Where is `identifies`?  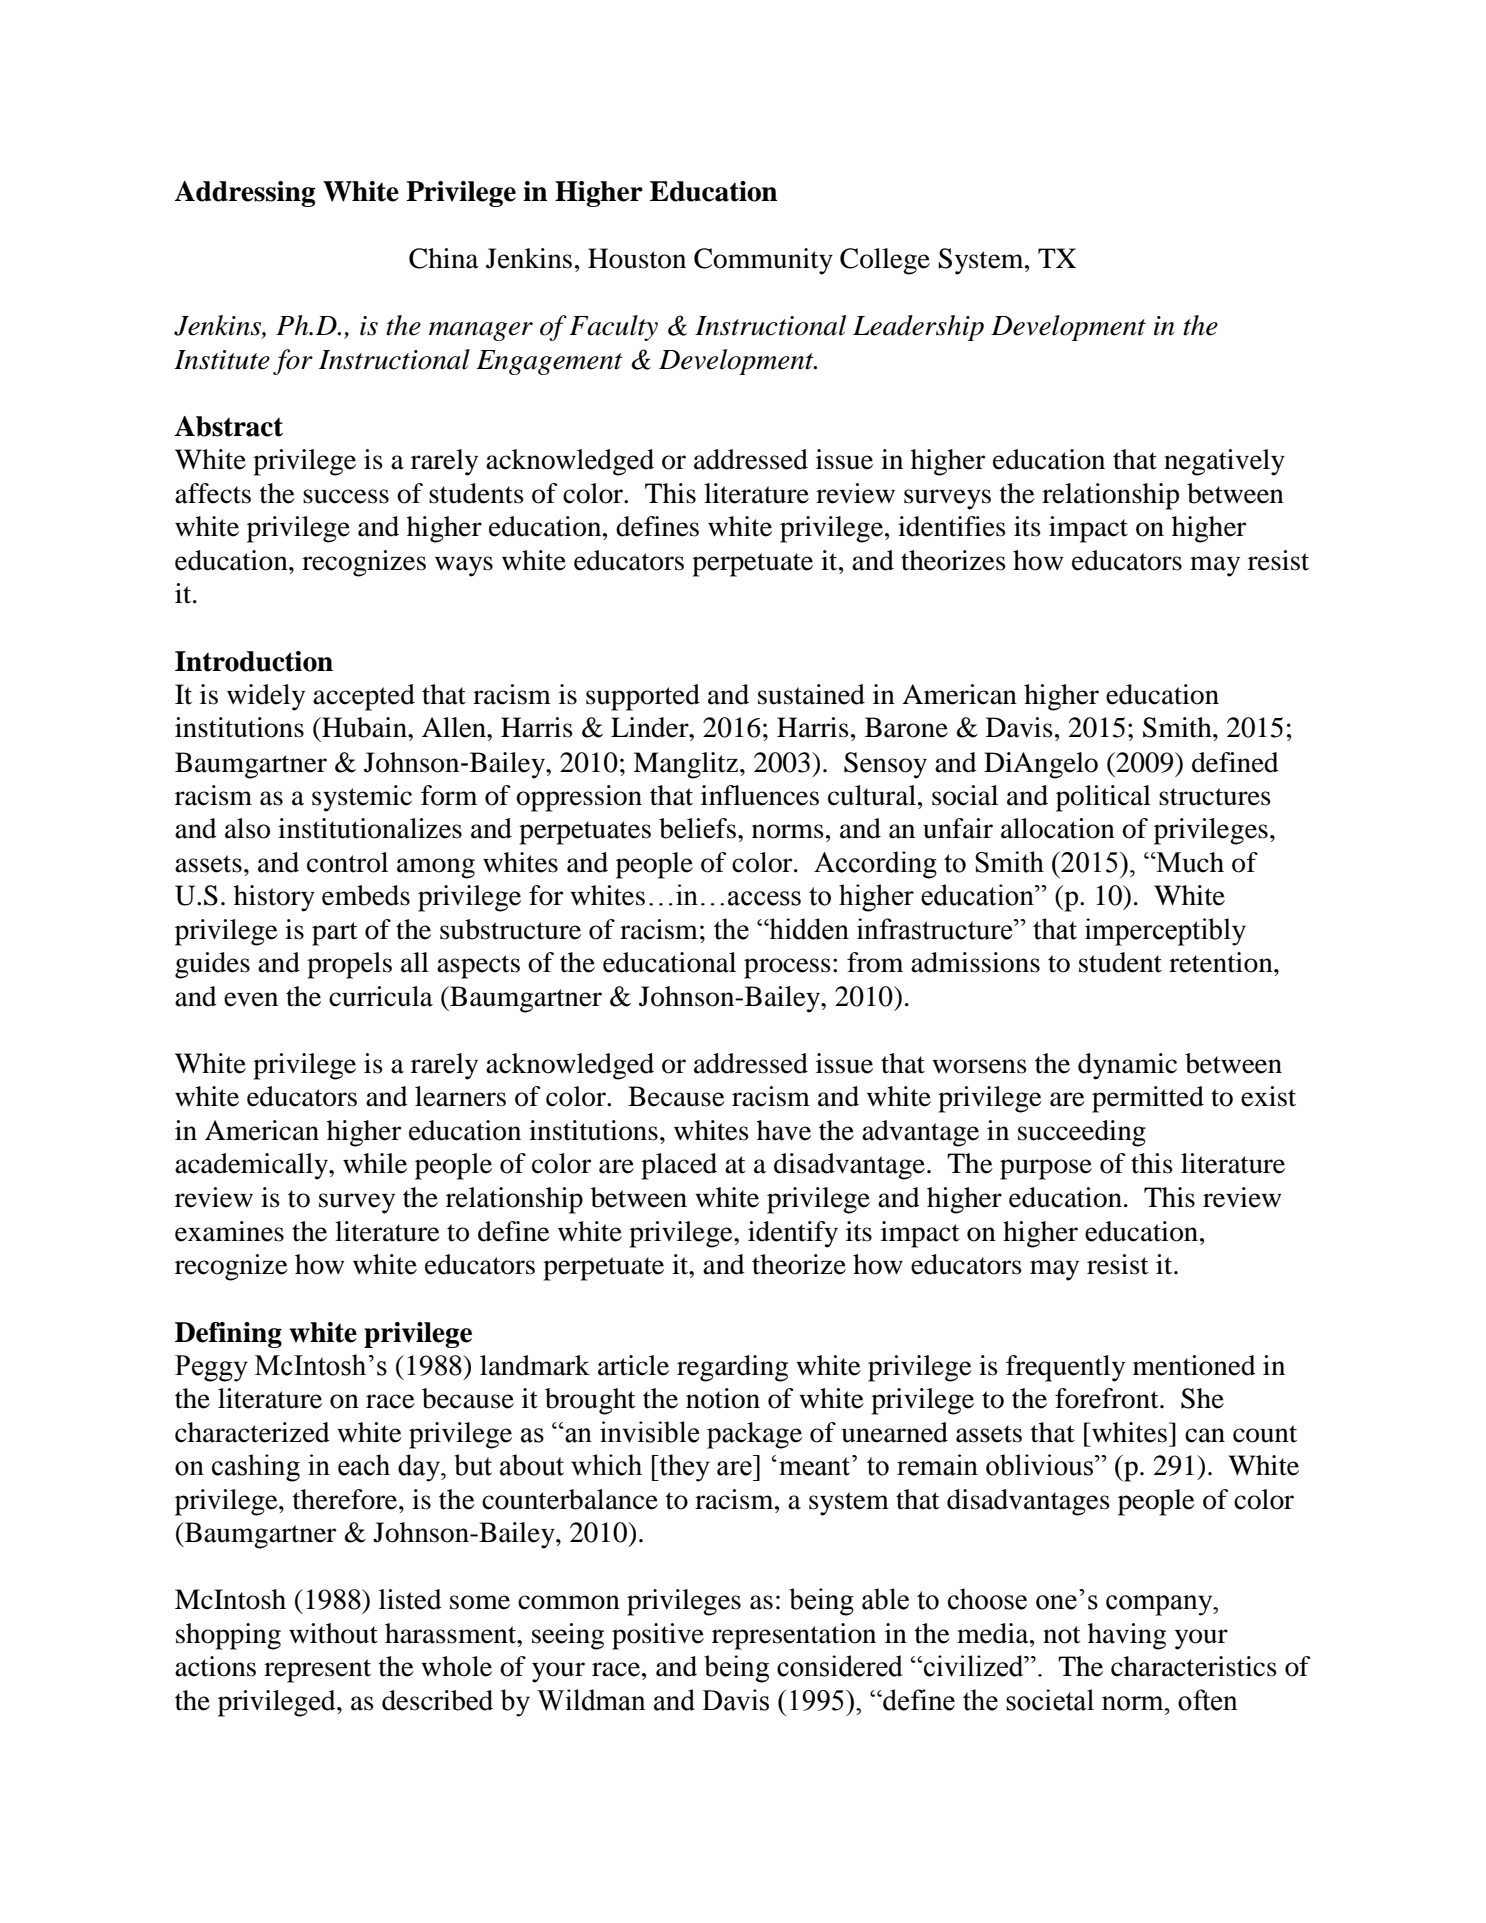
identifies is located at coordinates (952, 526).
